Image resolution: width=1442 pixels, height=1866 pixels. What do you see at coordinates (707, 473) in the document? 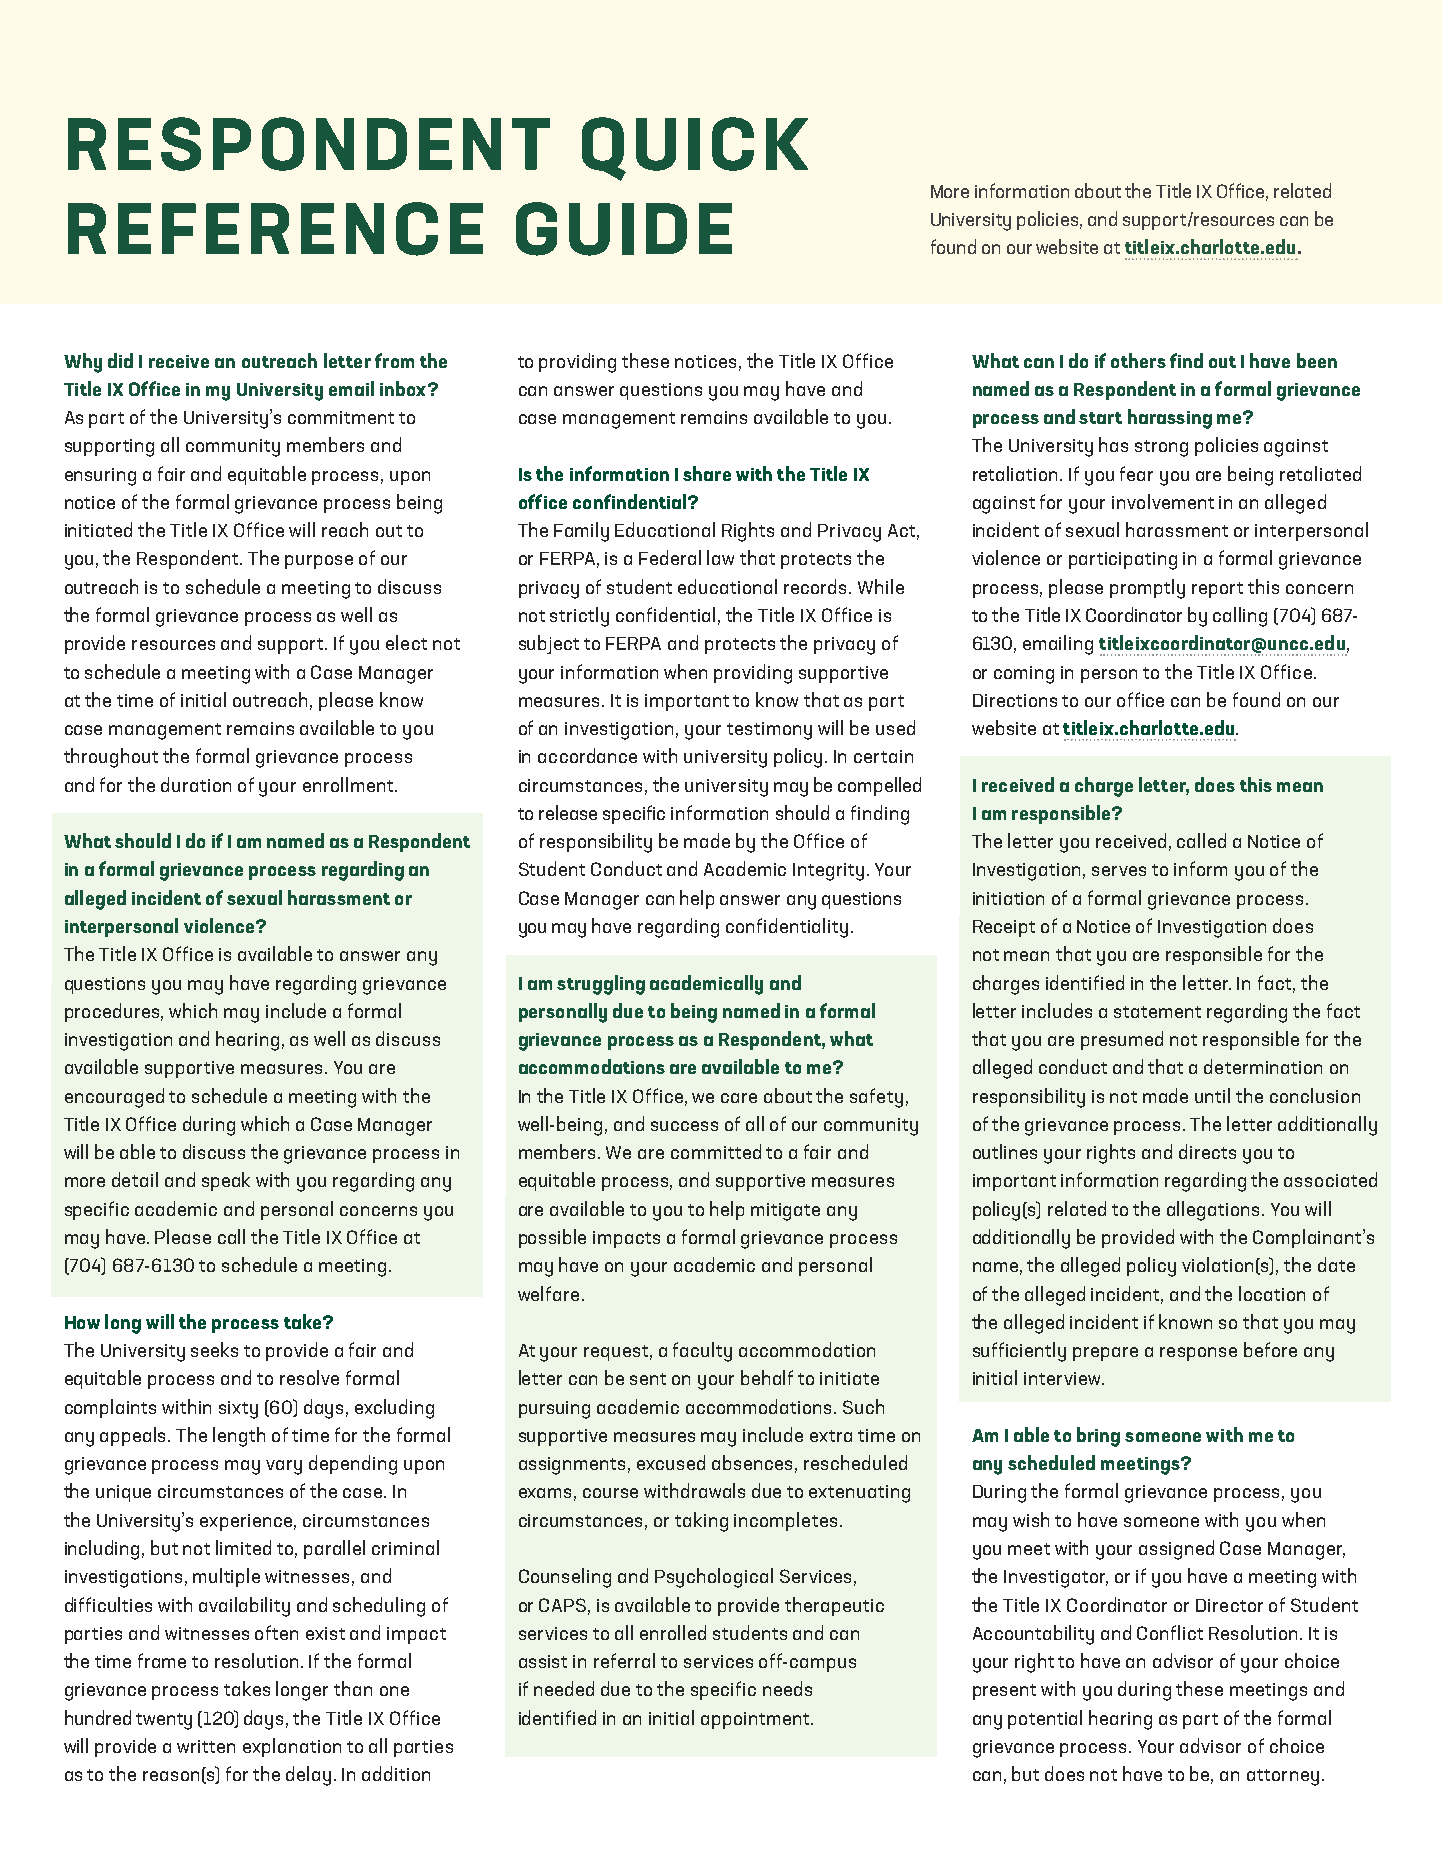
I see `share` at bounding box center [707, 473].
